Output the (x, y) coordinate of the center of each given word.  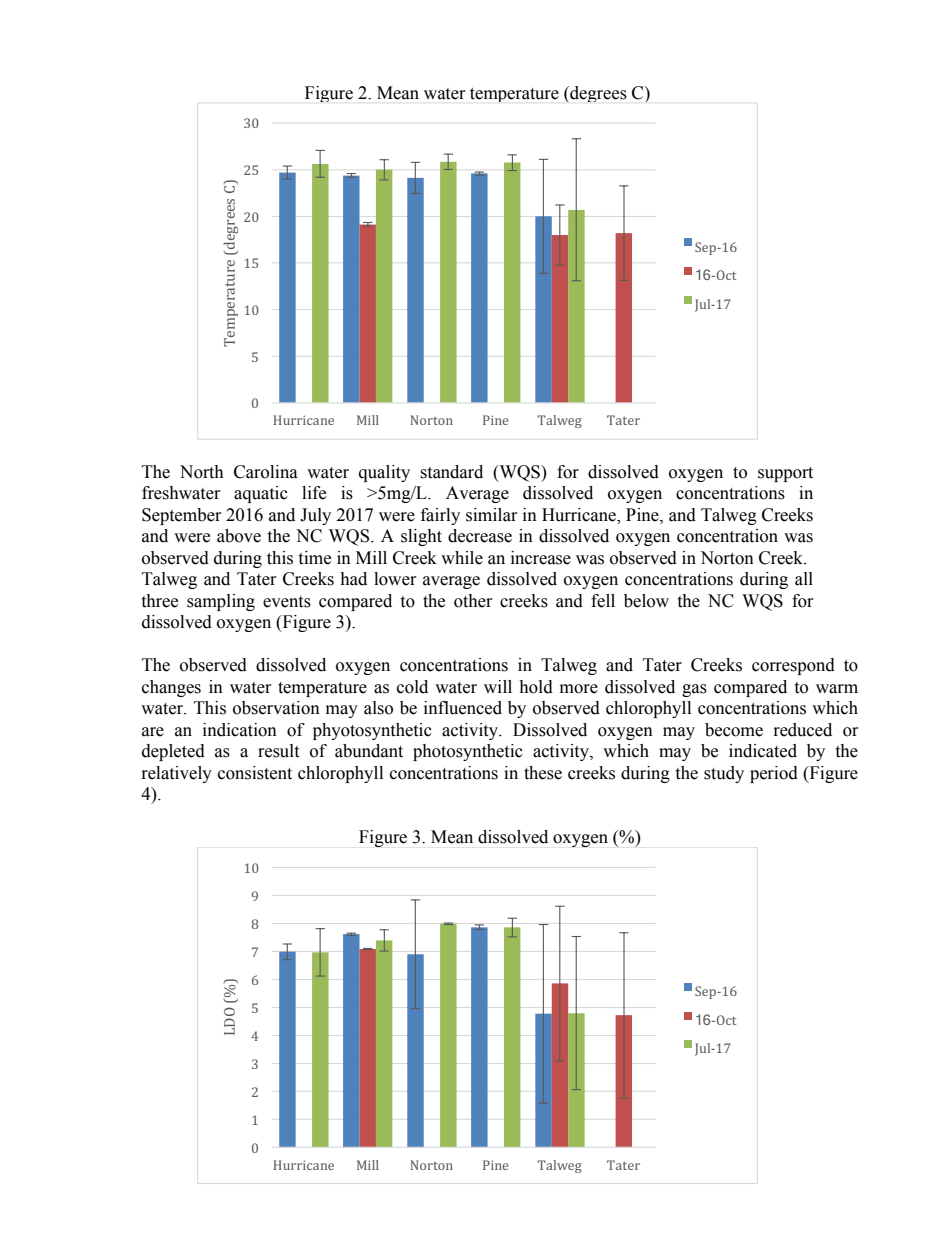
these (543, 773)
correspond (793, 666)
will (498, 686)
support (785, 474)
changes (171, 688)
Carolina (266, 472)
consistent (255, 773)
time (314, 558)
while (462, 558)
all (804, 579)
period (774, 774)
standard (451, 472)
